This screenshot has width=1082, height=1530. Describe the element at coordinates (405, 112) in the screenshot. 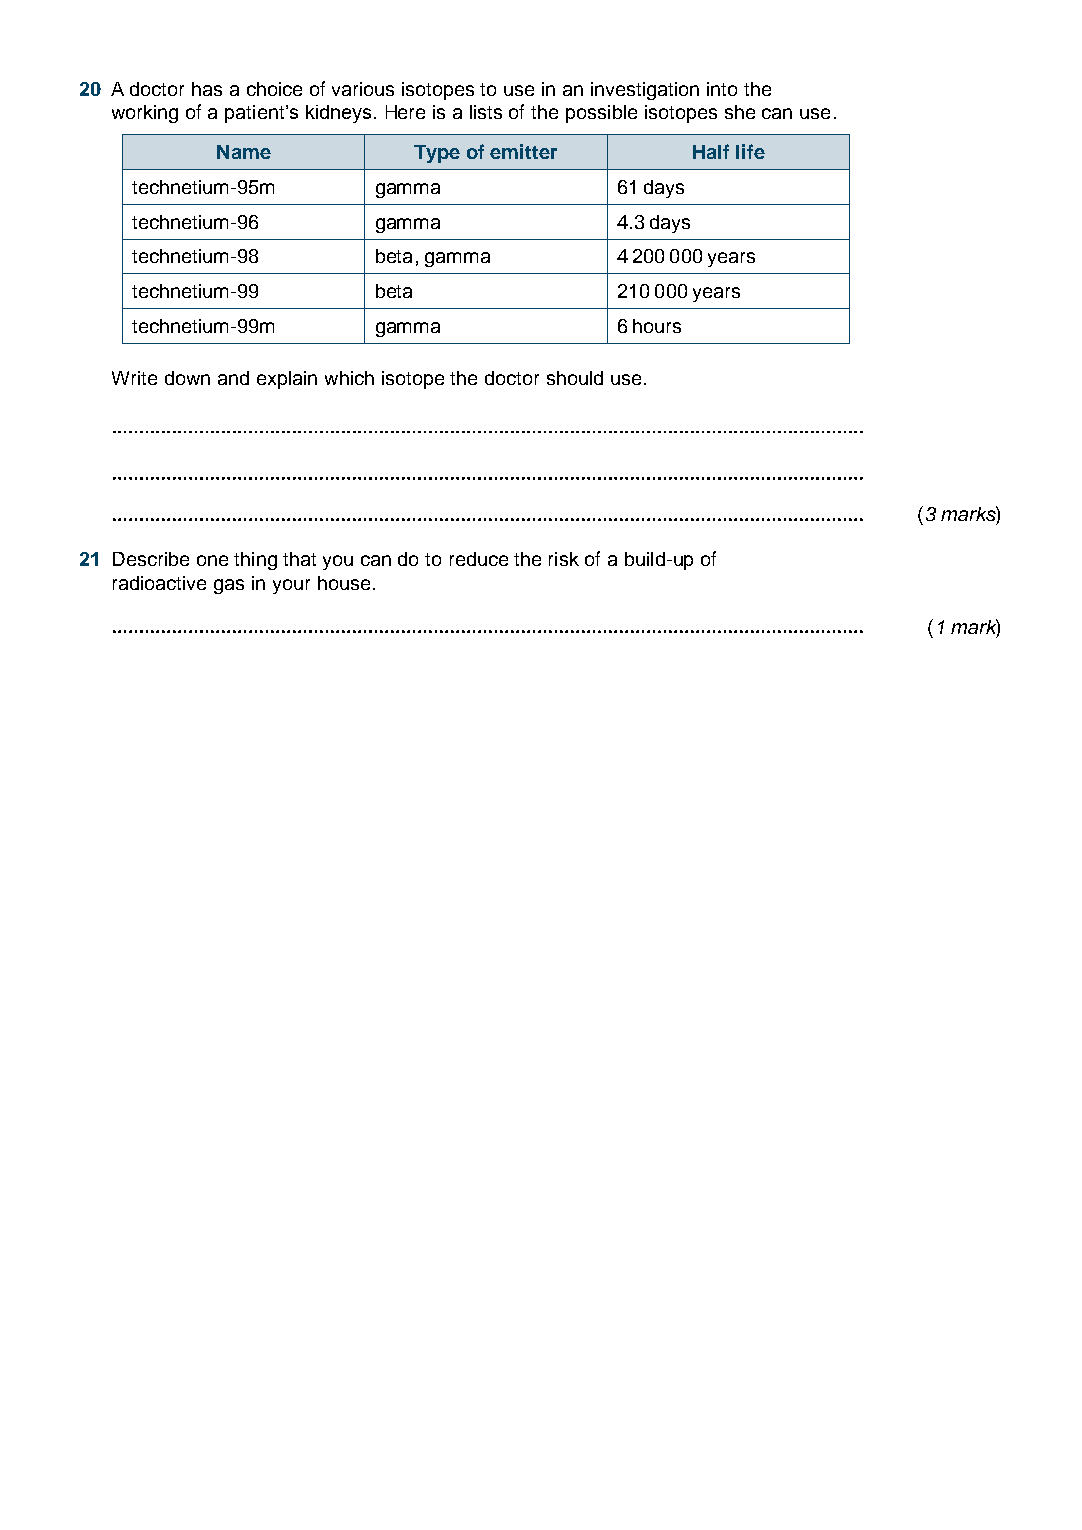

I see `Here` at that location.
